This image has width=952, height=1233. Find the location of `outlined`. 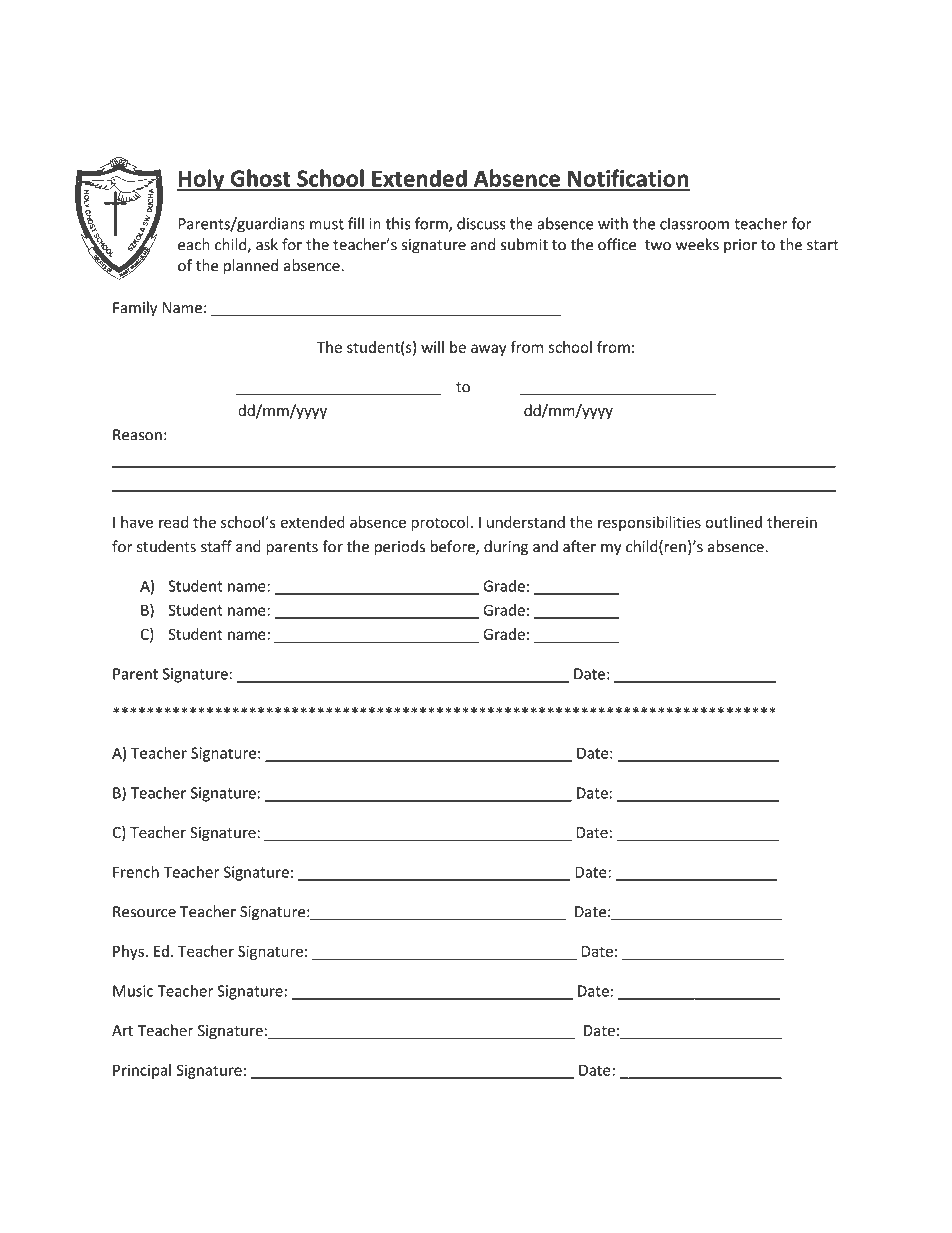

outlined is located at coordinates (733, 522).
